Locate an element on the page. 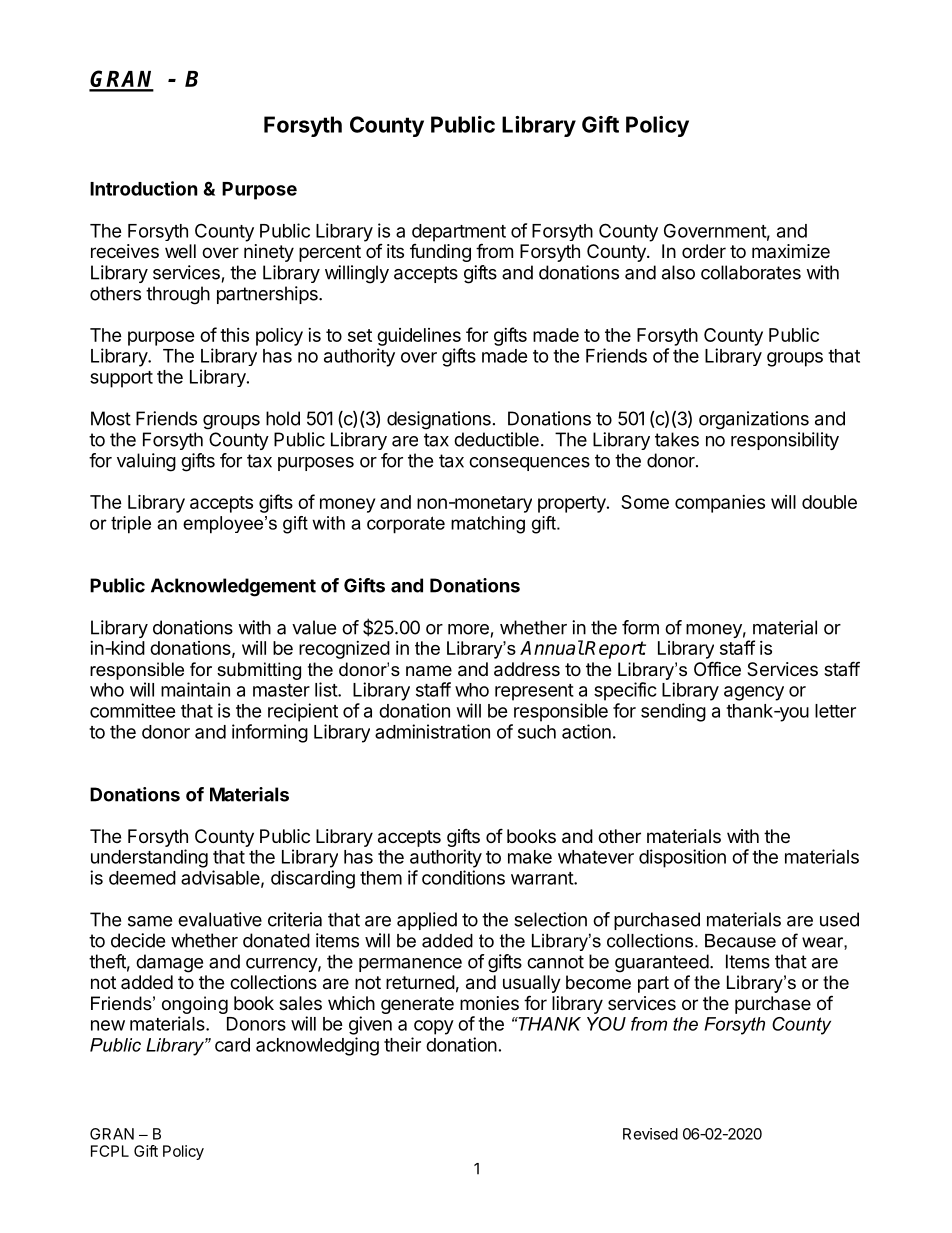  valuing is located at coordinates (146, 462).
